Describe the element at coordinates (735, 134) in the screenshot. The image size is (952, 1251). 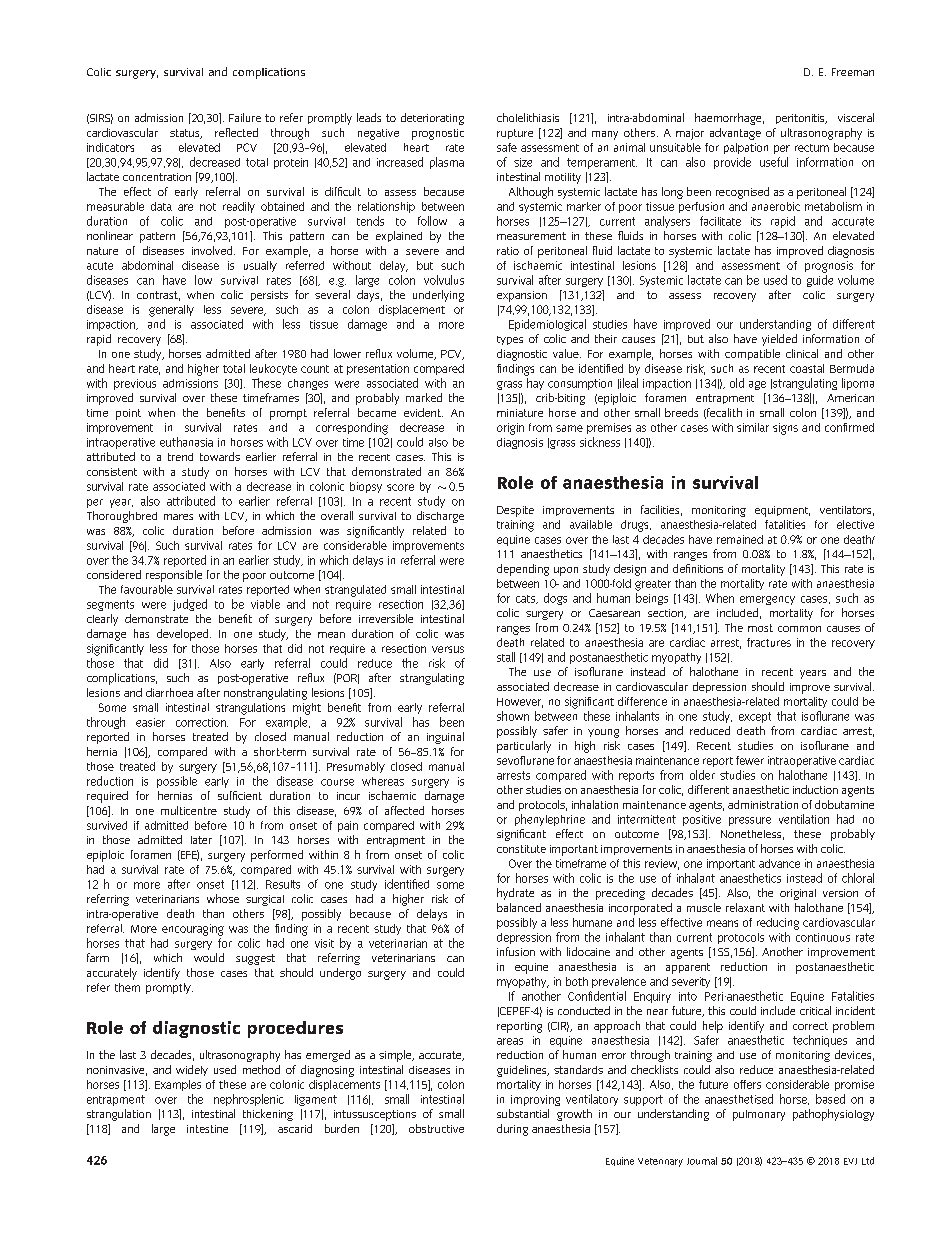
I see `advantage` at that location.
